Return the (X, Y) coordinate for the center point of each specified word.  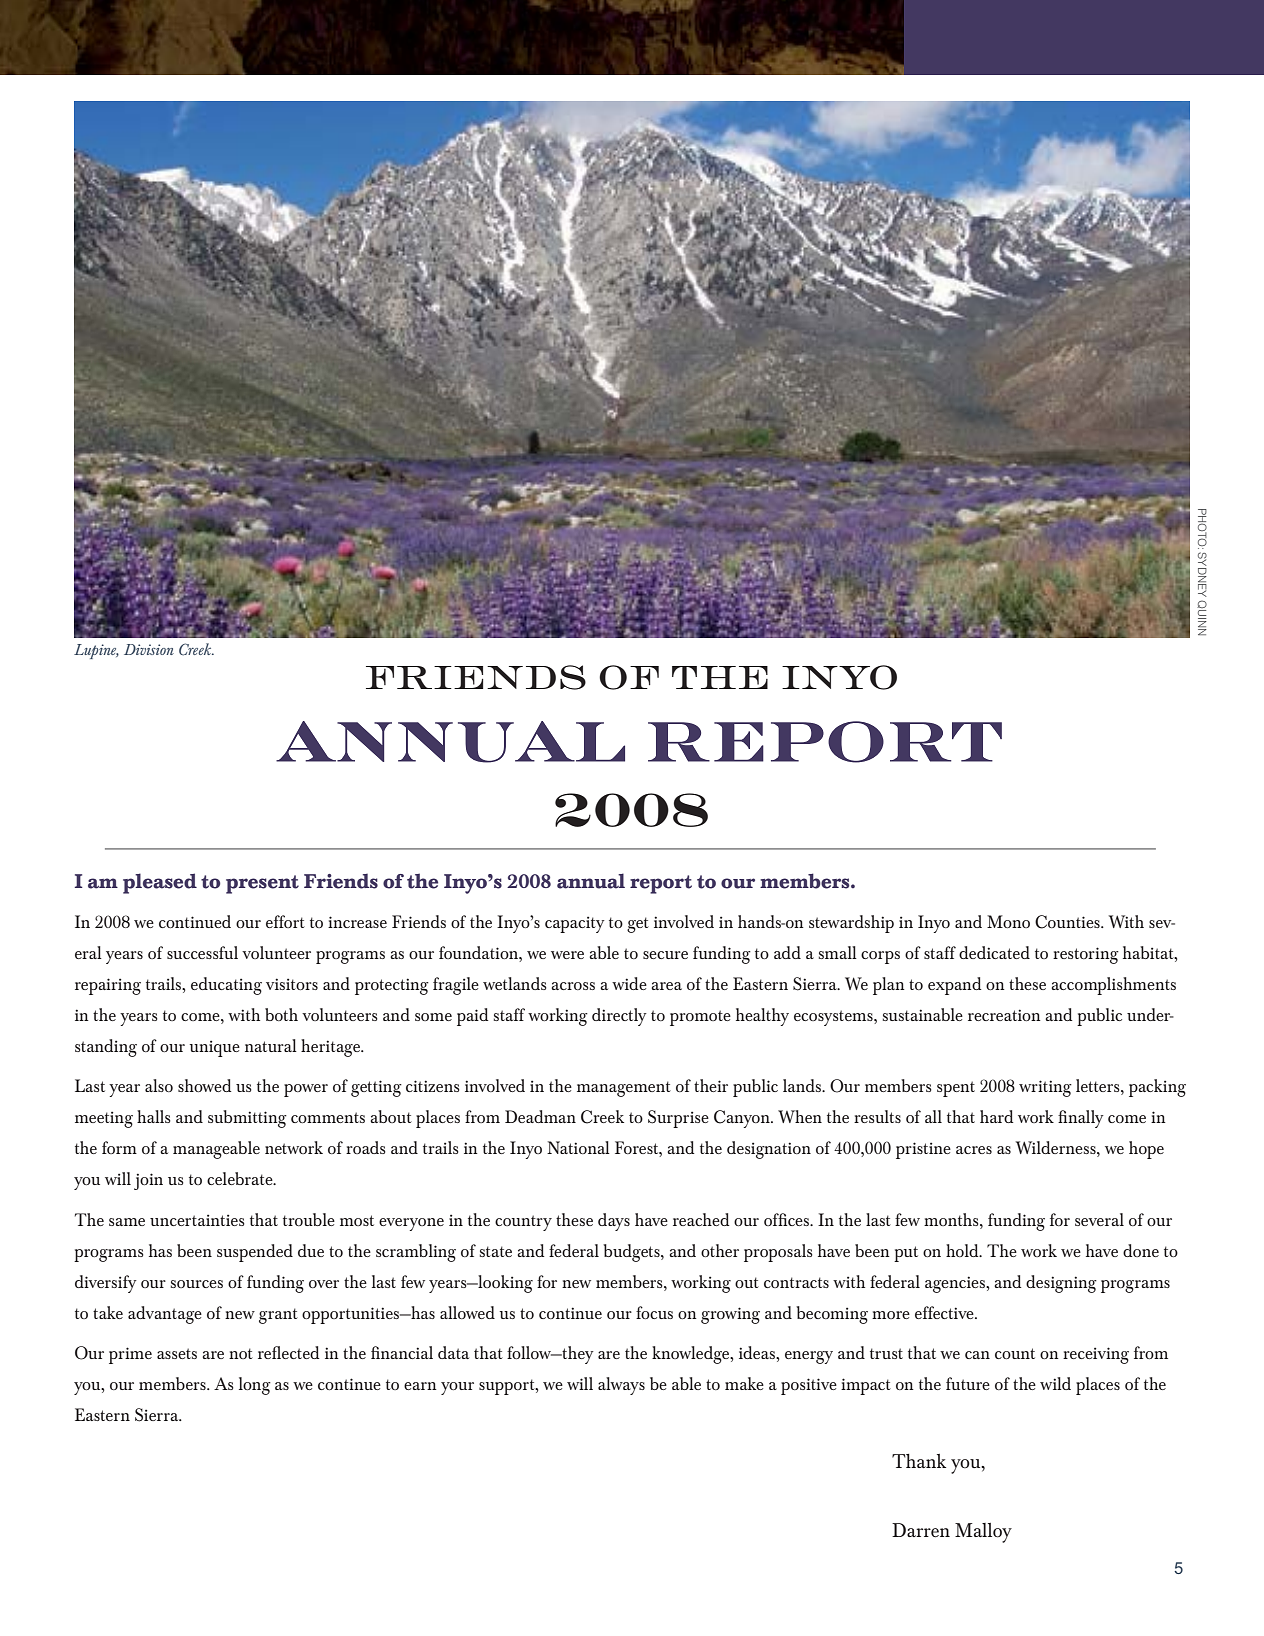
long (255, 1386)
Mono (1008, 921)
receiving (1096, 1355)
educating (226, 986)
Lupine (96, 651)
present (262, 884)
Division (149, 649)
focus (654, 1312)
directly (619, 1017)
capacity (575, 924)
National (578, 1147)
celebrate (241, 1178)
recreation (1004, 1015)
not (241, 1353)
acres (974, 1150)
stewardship (851, 924)
